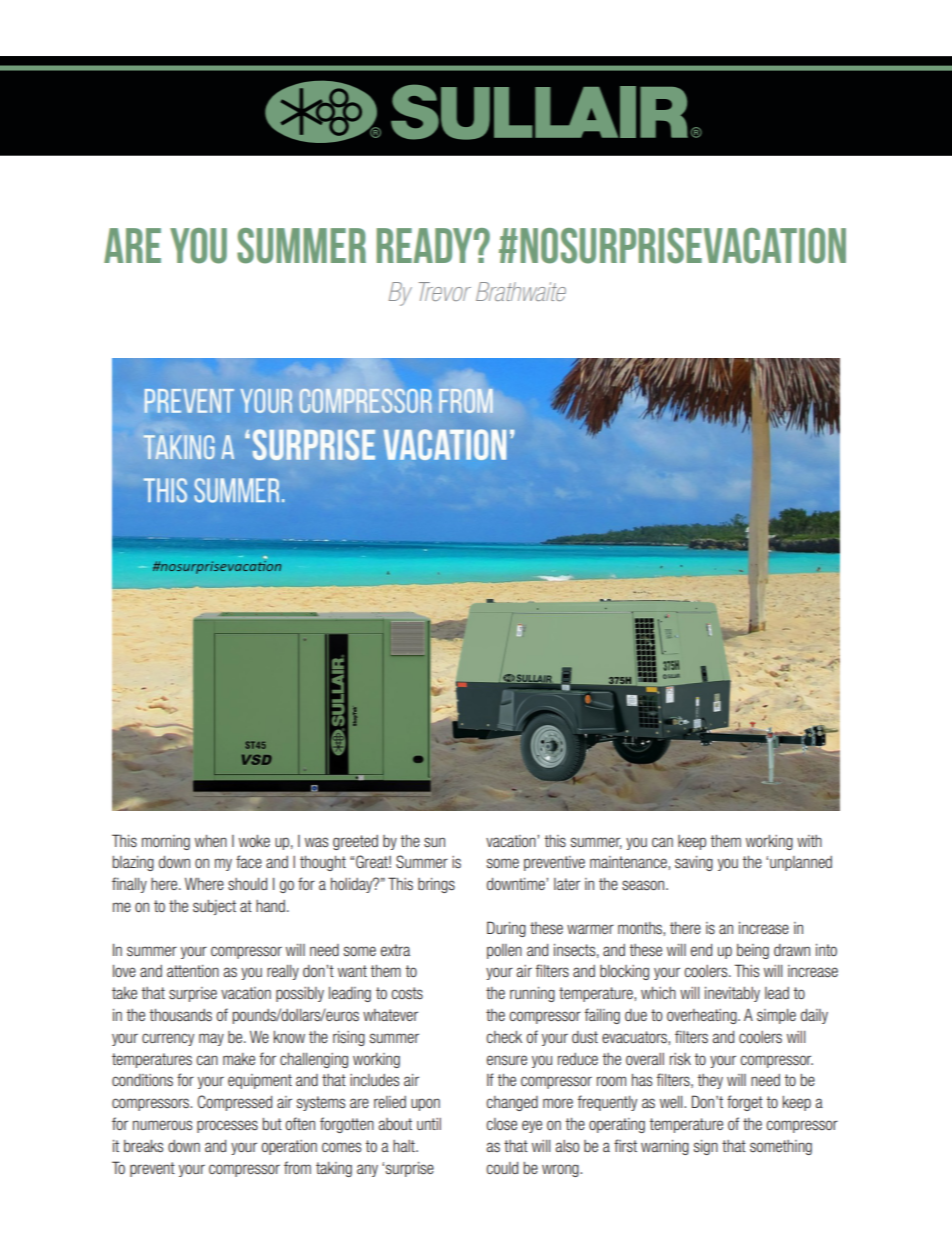 Image resolution: width=952 pixels, height=1233 pixels. Describe the element at coordinates (694, 863) in the image. I see `saving` at that location.
